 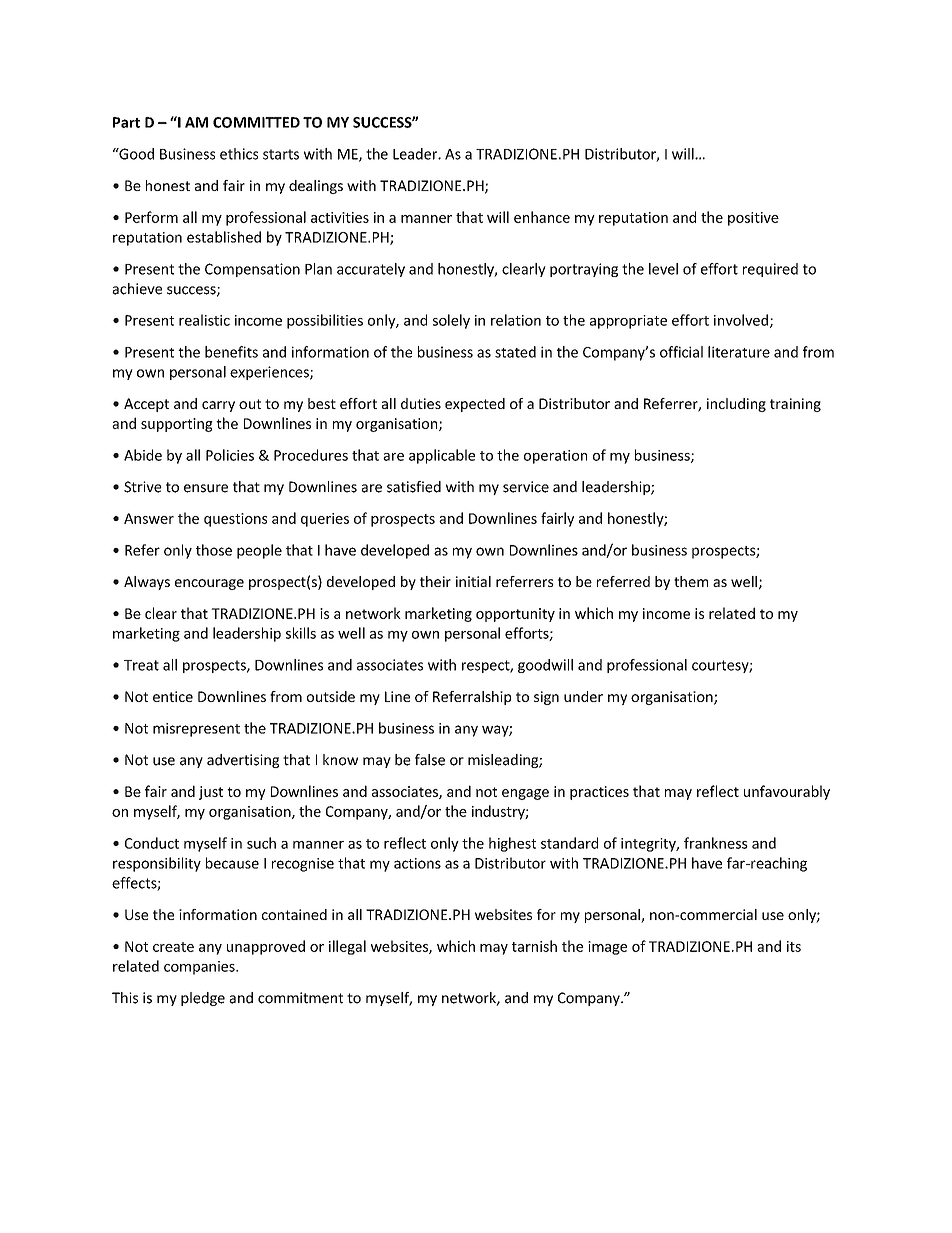 I want to click on companies, so click(x=200, y=968).
